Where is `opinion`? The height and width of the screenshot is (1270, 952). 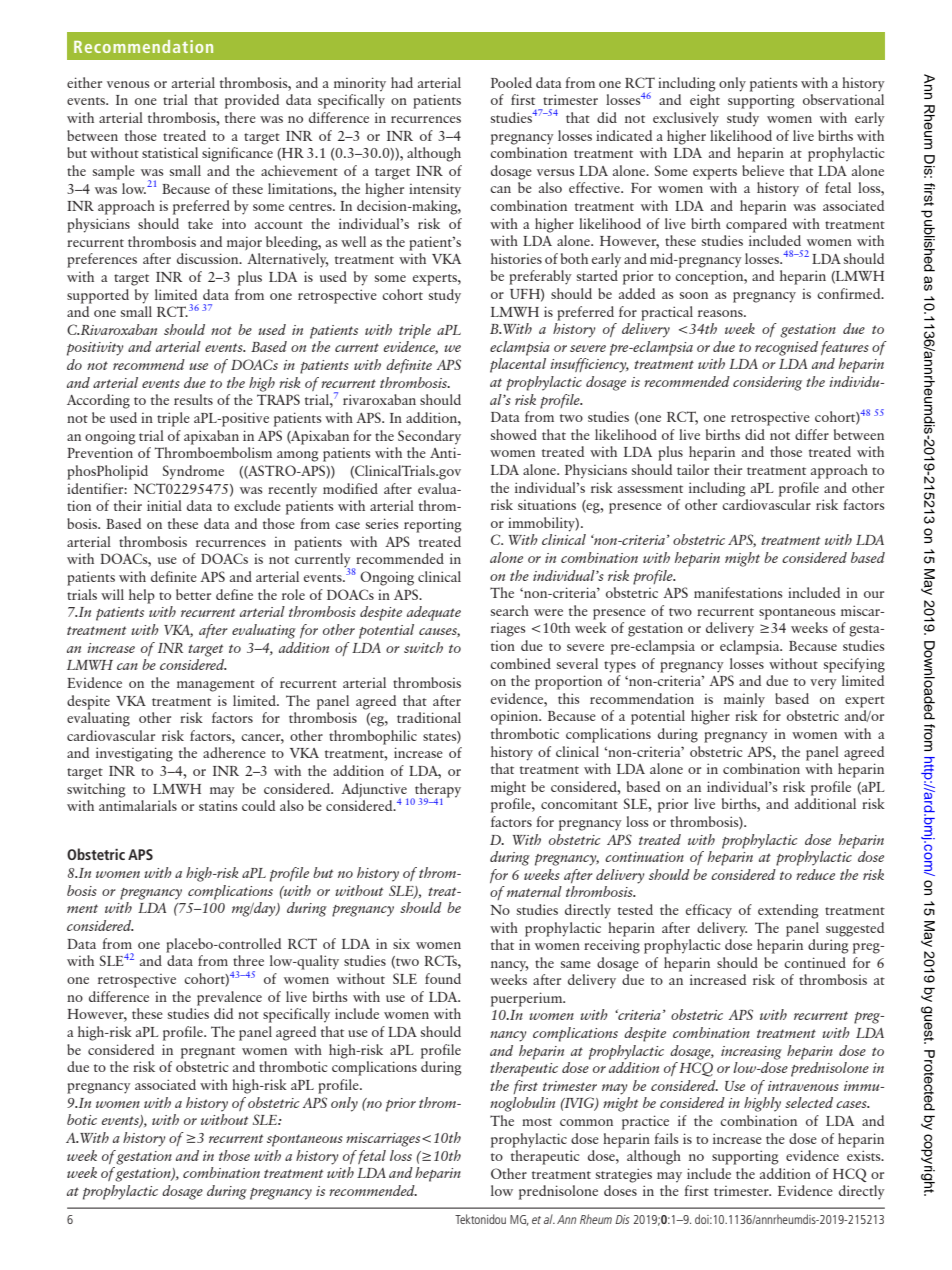 opinion is located at coordinates (516, 717).
